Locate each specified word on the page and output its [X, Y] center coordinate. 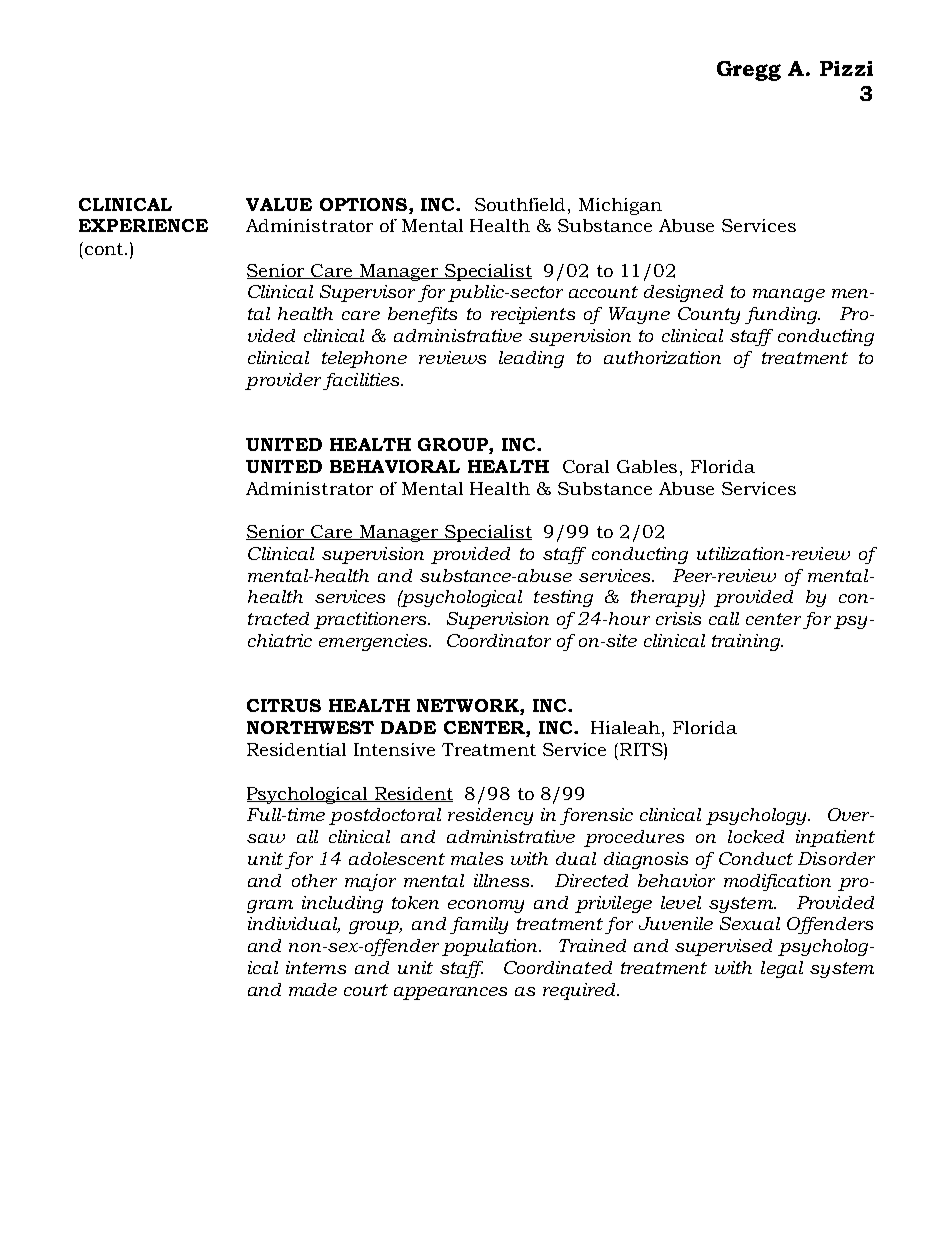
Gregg [749, 71]
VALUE [279, 204]
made [313, 989]
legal [782, 969]
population [491, 947]
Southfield [522, 204]
